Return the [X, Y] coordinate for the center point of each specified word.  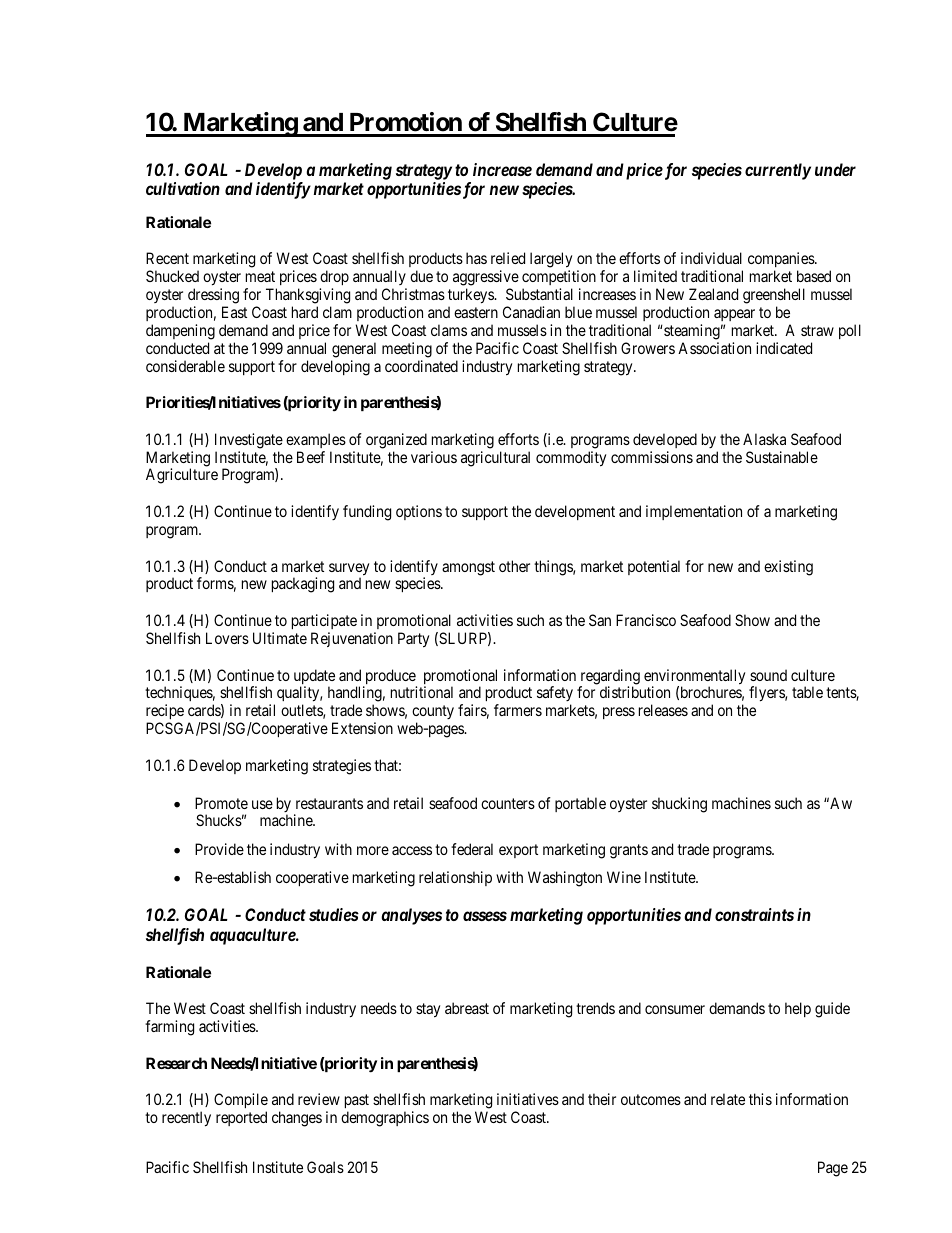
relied [508, 258]
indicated [784, 348]
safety [555, 695]
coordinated [421, 366]
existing [788, 568]
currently [778, 171]
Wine [624, 877]
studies [334, 914]
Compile [241, 1102]
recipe [165, 713]
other [514, 566]
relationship [455, 878]
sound [768, 675]
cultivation [183, 188]
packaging [303, 585]
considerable [185, 366]
